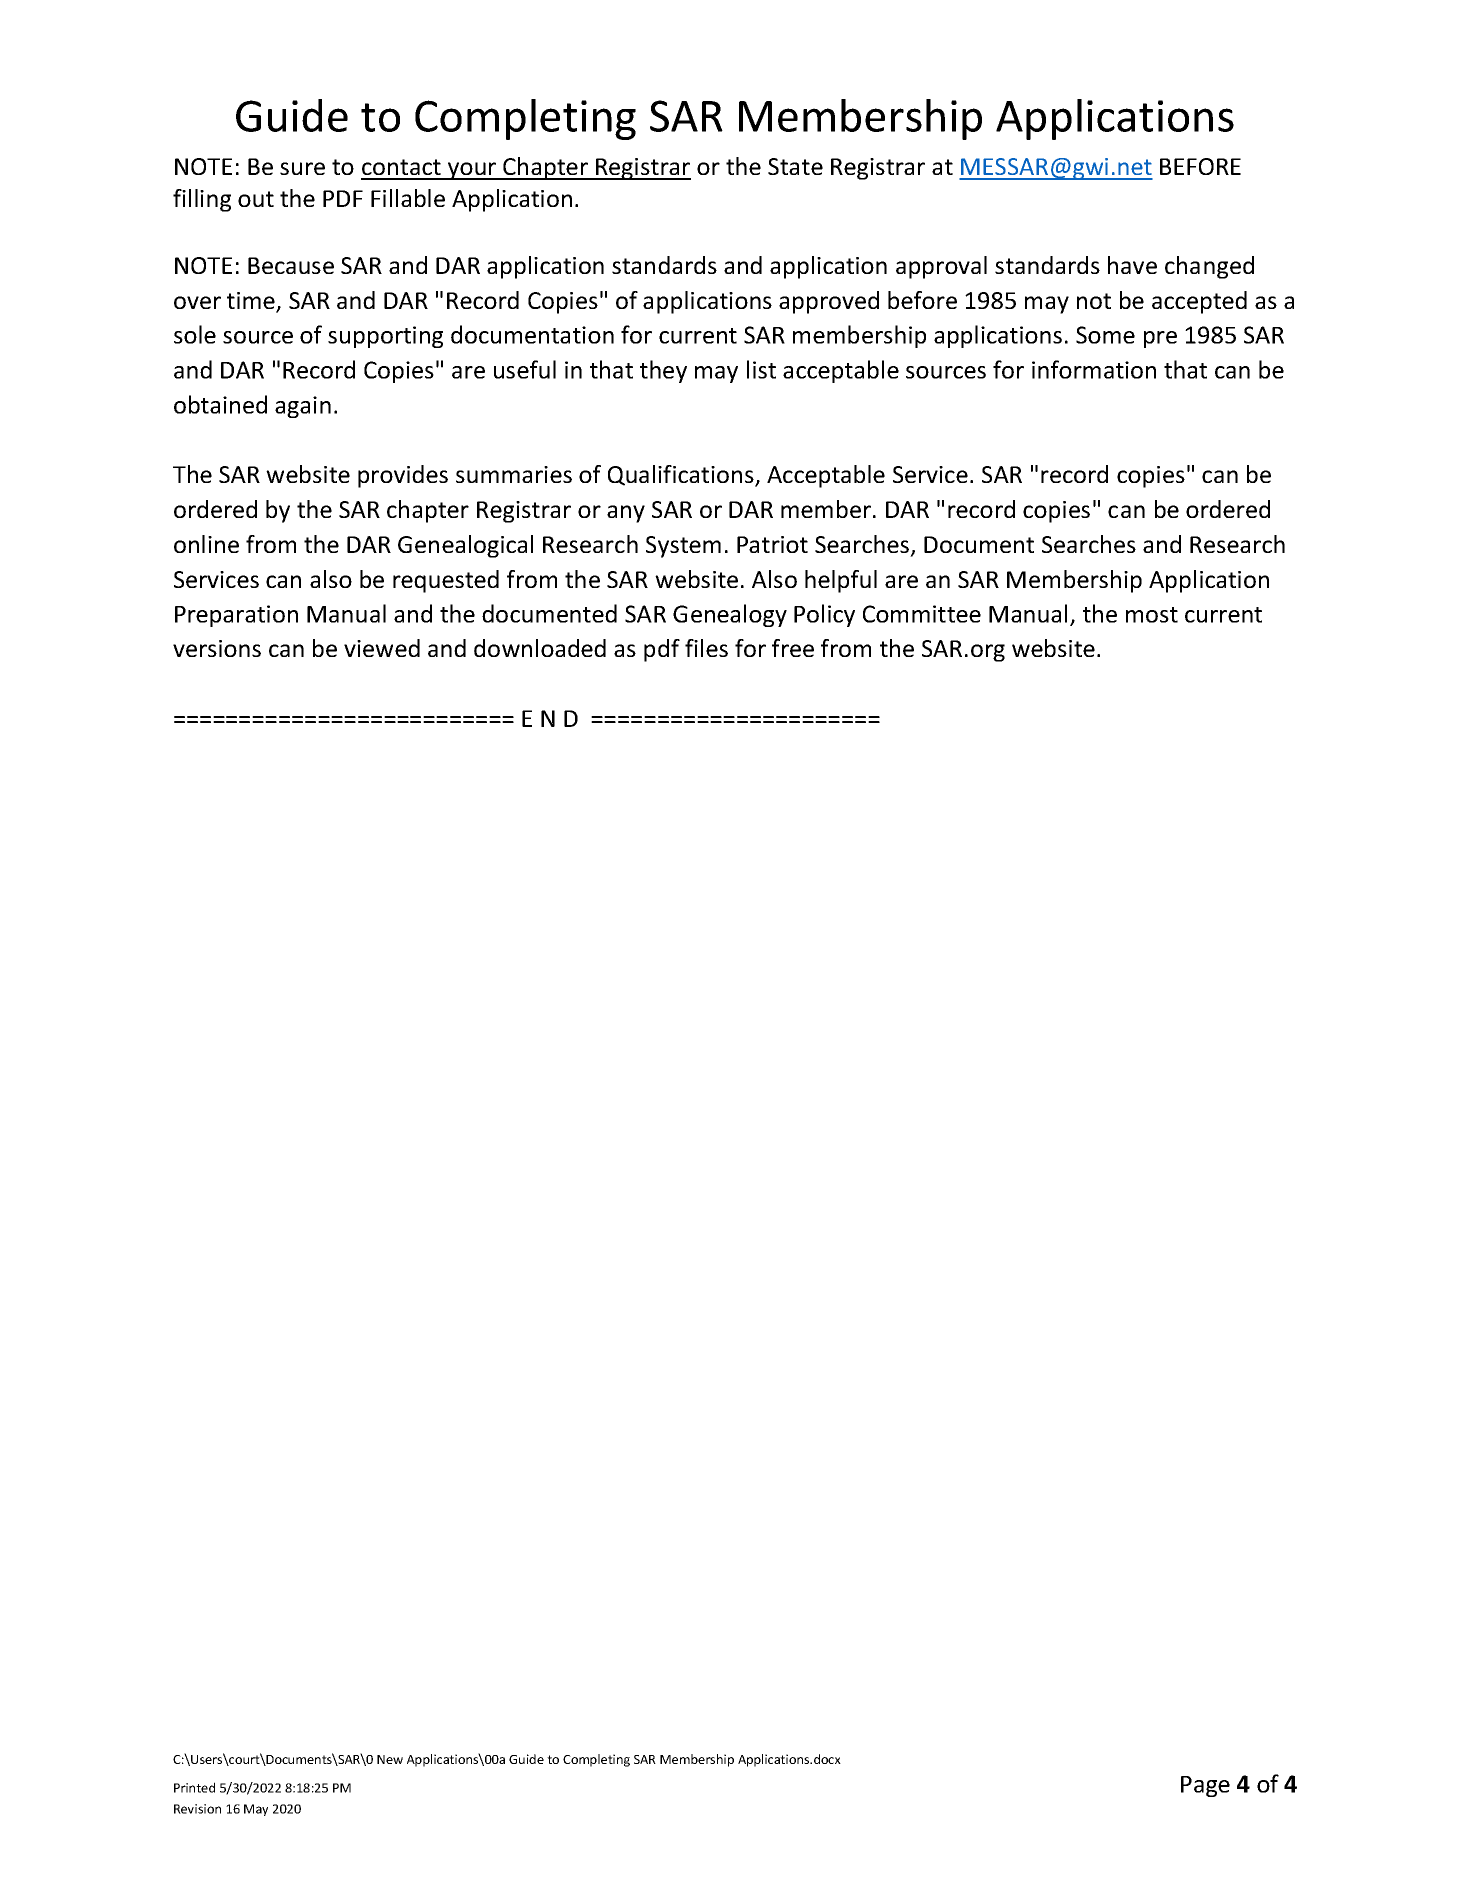 The image size is (1471, 1904). I want to click on sure, so click(302, 168).
